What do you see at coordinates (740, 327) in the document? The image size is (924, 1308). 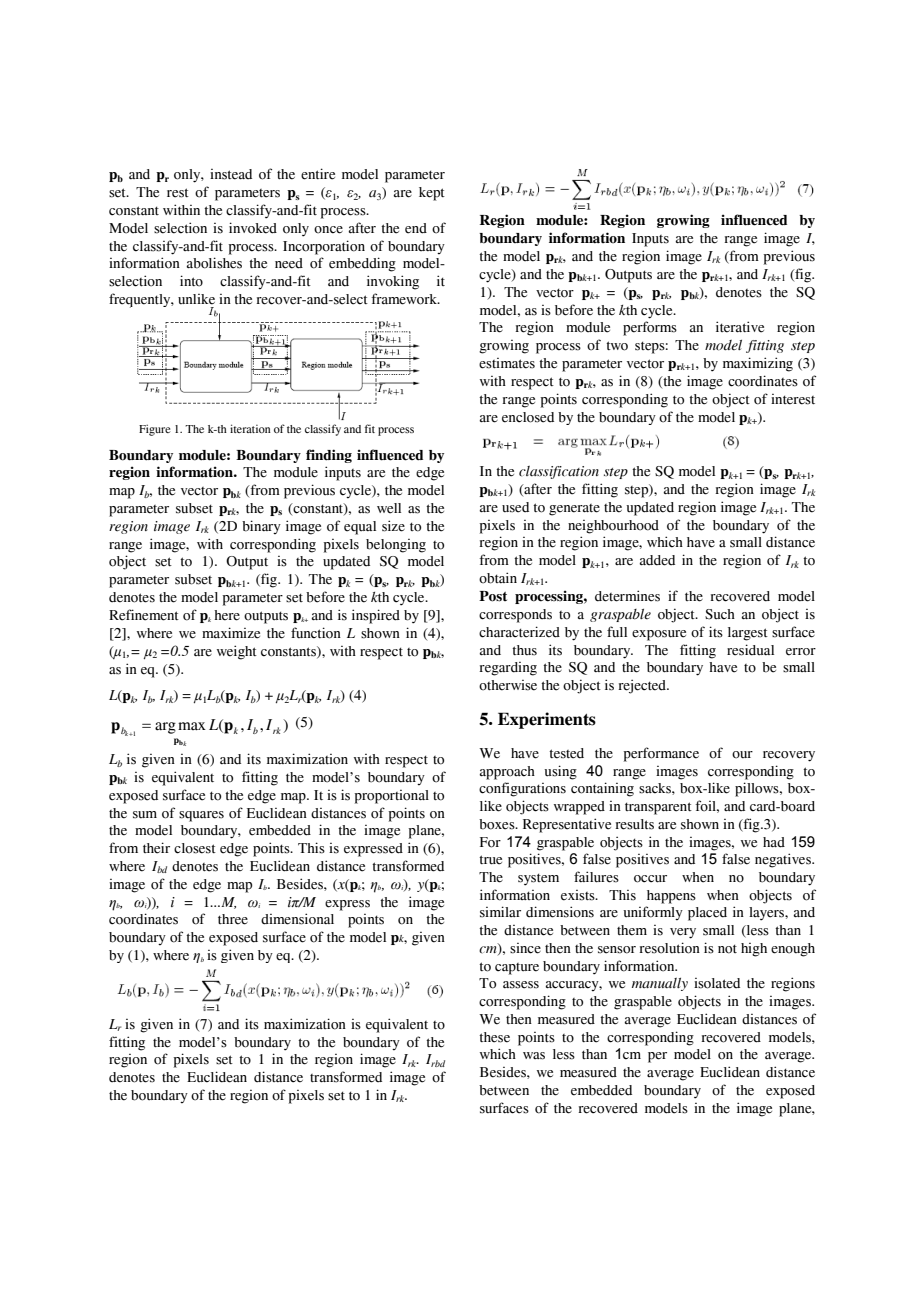 I see `iterative` at bounding box center [740, 327].
